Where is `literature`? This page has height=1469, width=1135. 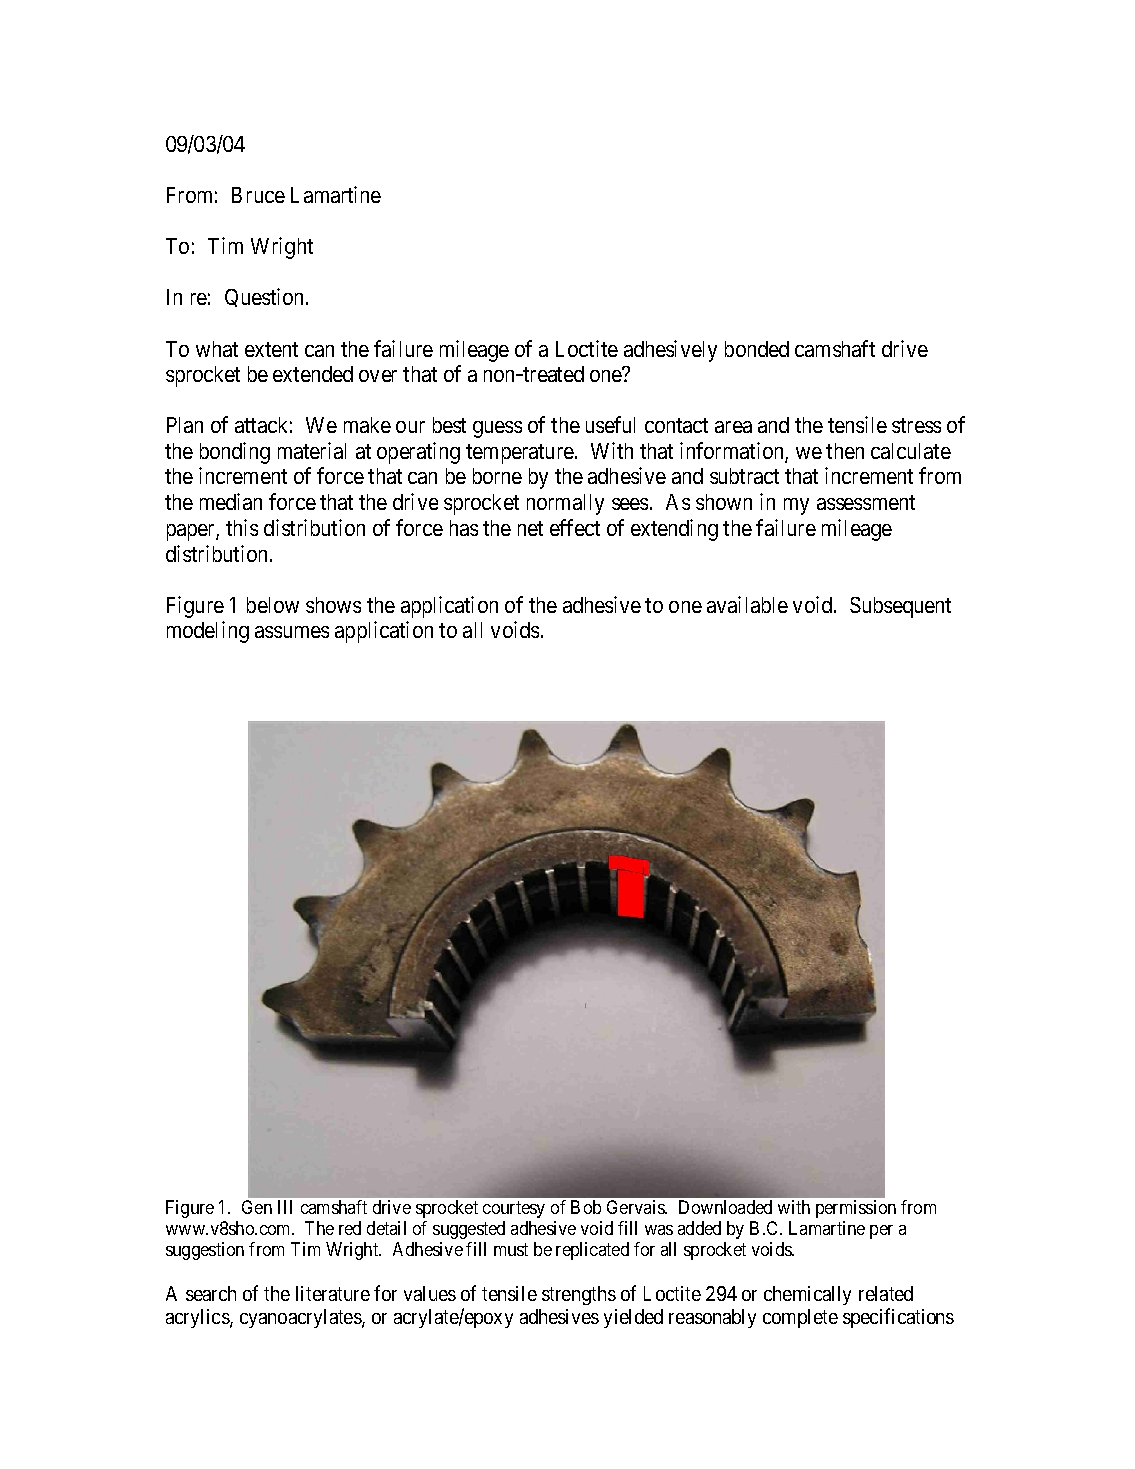 literature is located at coordinates (333, 1293).
